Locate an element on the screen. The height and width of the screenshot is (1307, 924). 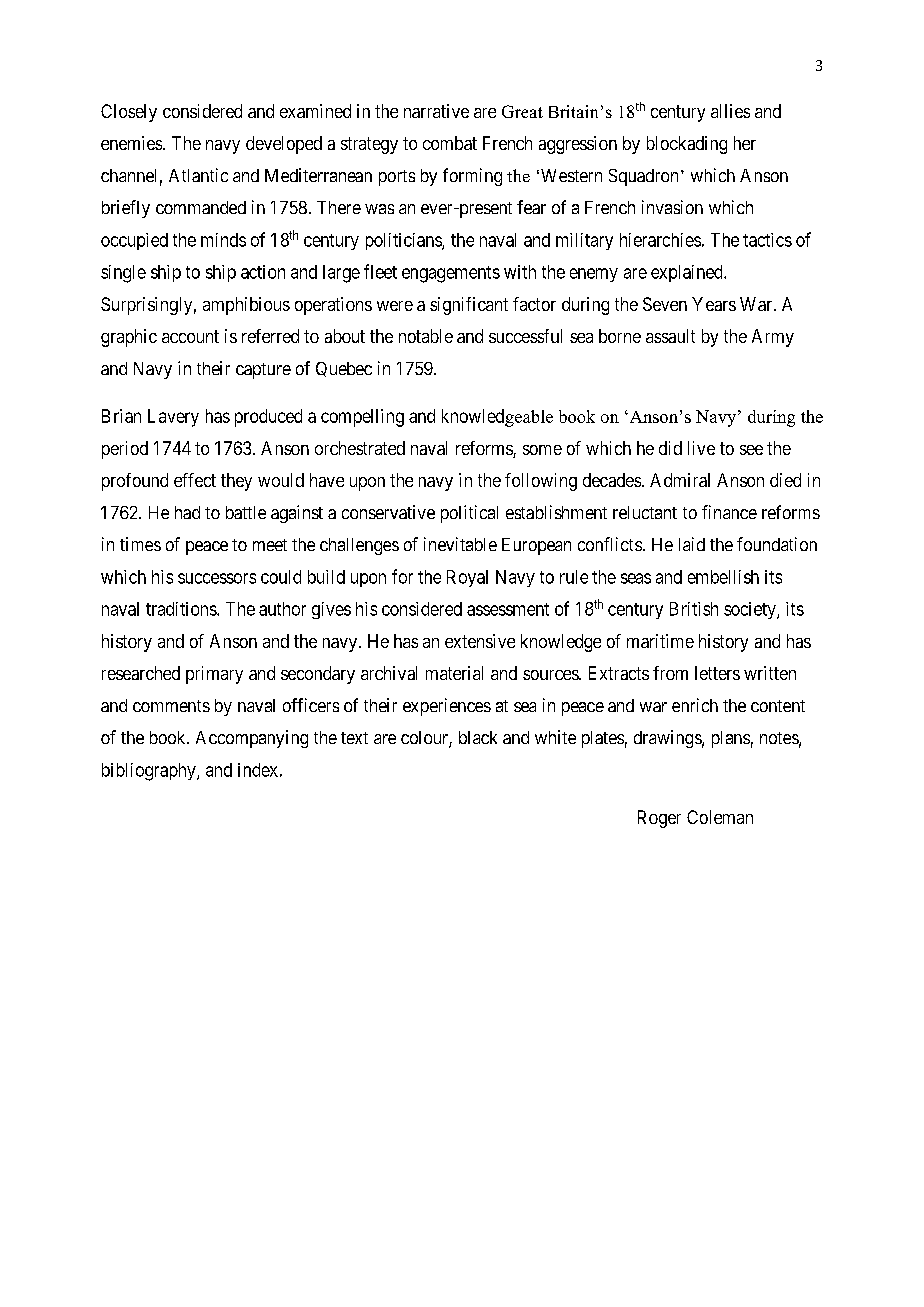
colour is located at coordinates (425, 739).
